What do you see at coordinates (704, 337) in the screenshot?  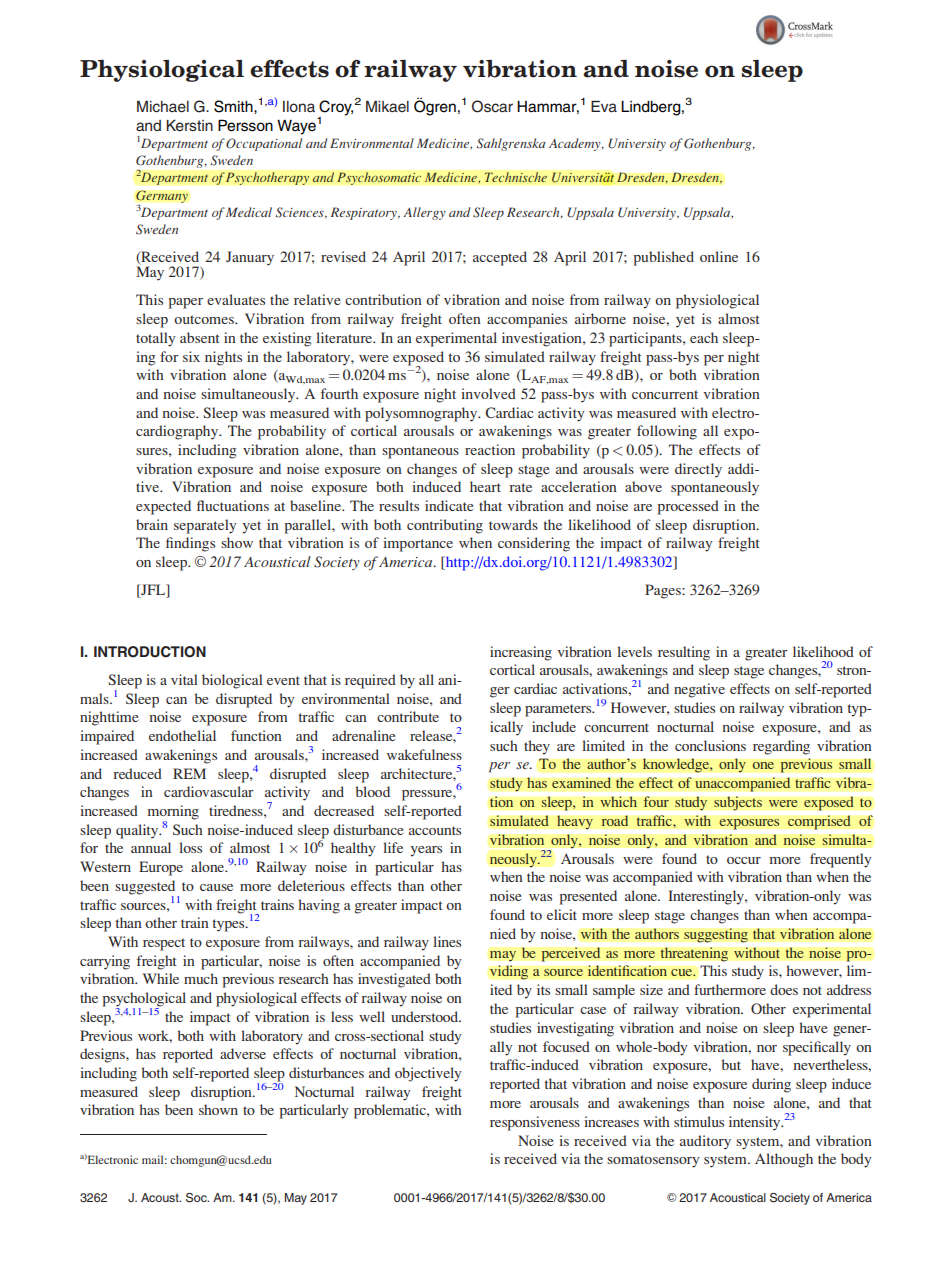 I see `each` at bounding box center [704, 337].
